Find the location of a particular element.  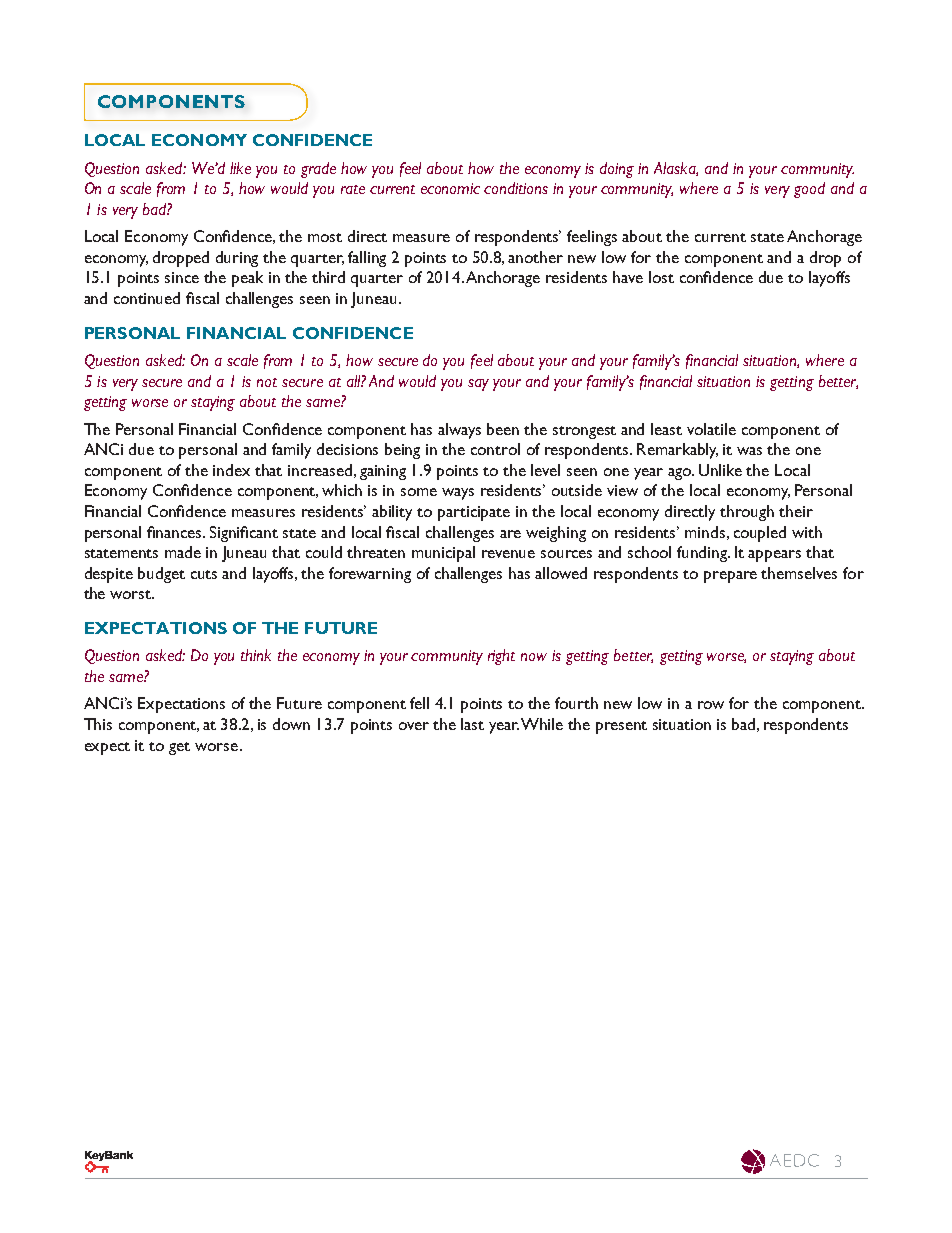

control is located at coordinates (495, 449).
